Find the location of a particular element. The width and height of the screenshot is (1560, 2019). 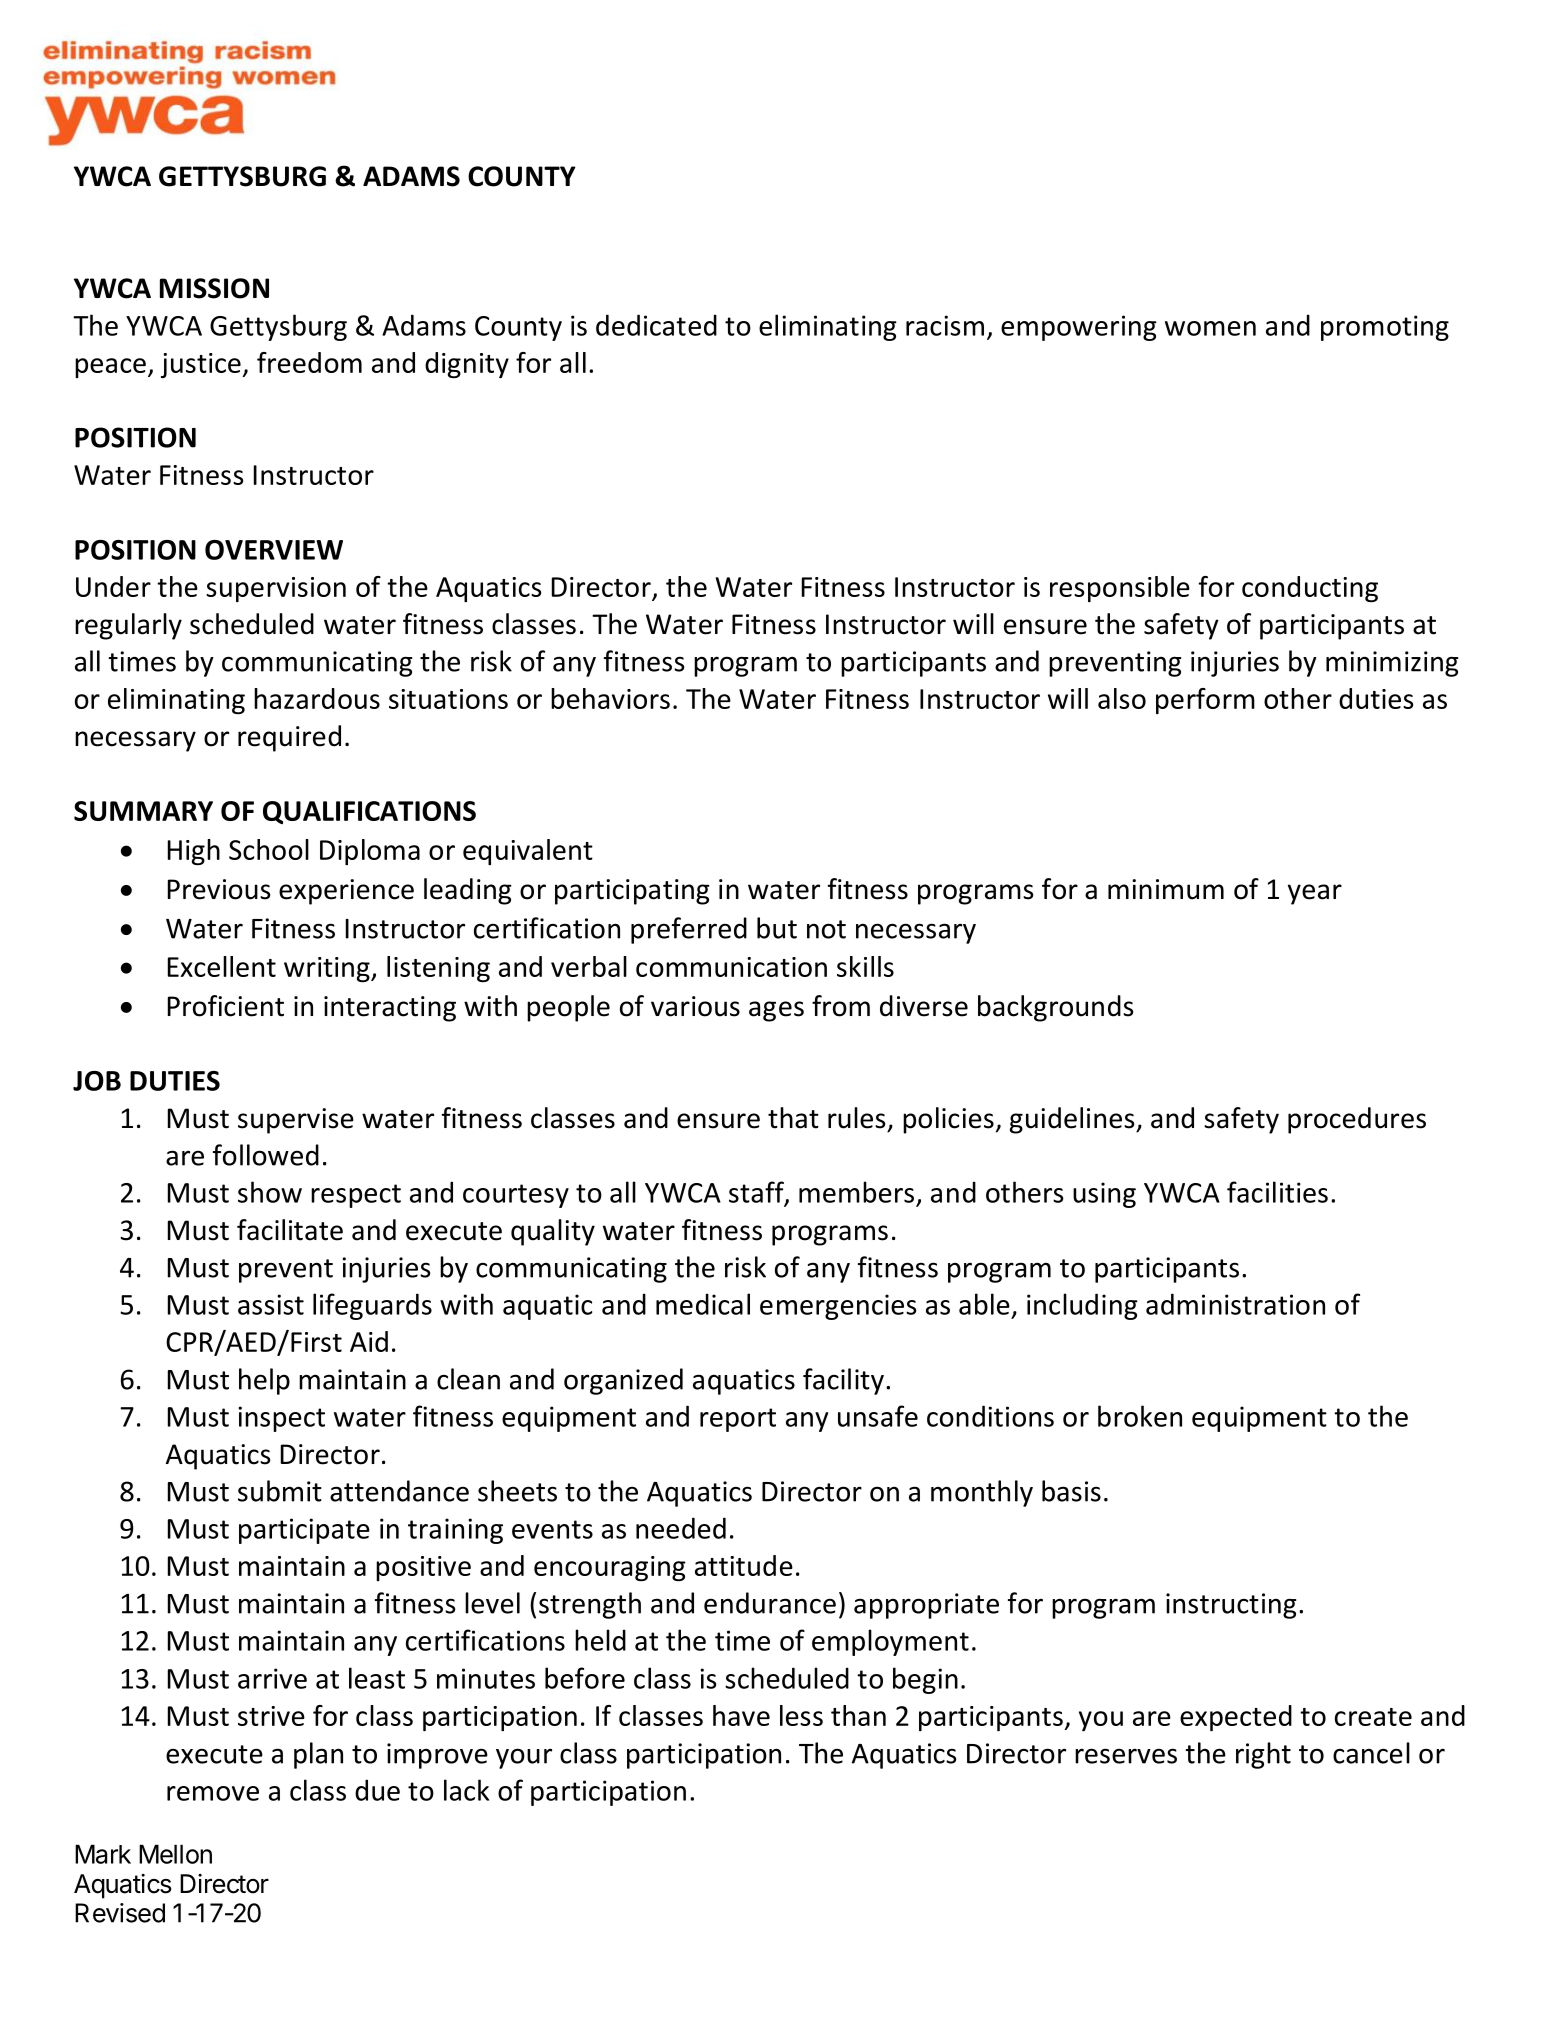

broken is located at coordinates (1140, 1416).
